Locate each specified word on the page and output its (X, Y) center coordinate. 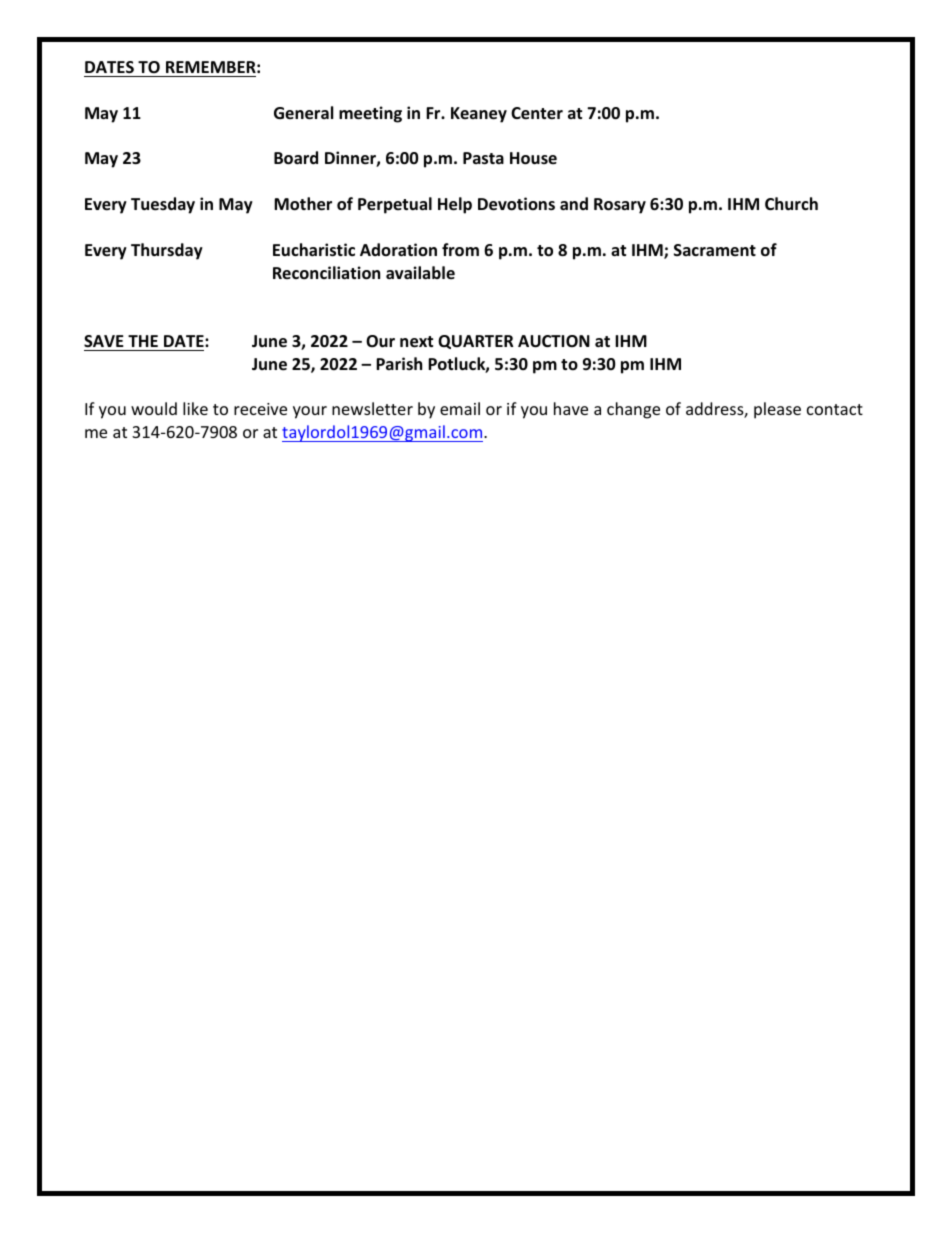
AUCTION (554, 341)
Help (455, 205)
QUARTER (476, 342)
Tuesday (163, 205)
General (303, 113)
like (195, 408)
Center (537, 113)
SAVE (104, 341)
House (533, 158)
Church (791, 203)
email (460, 408)
